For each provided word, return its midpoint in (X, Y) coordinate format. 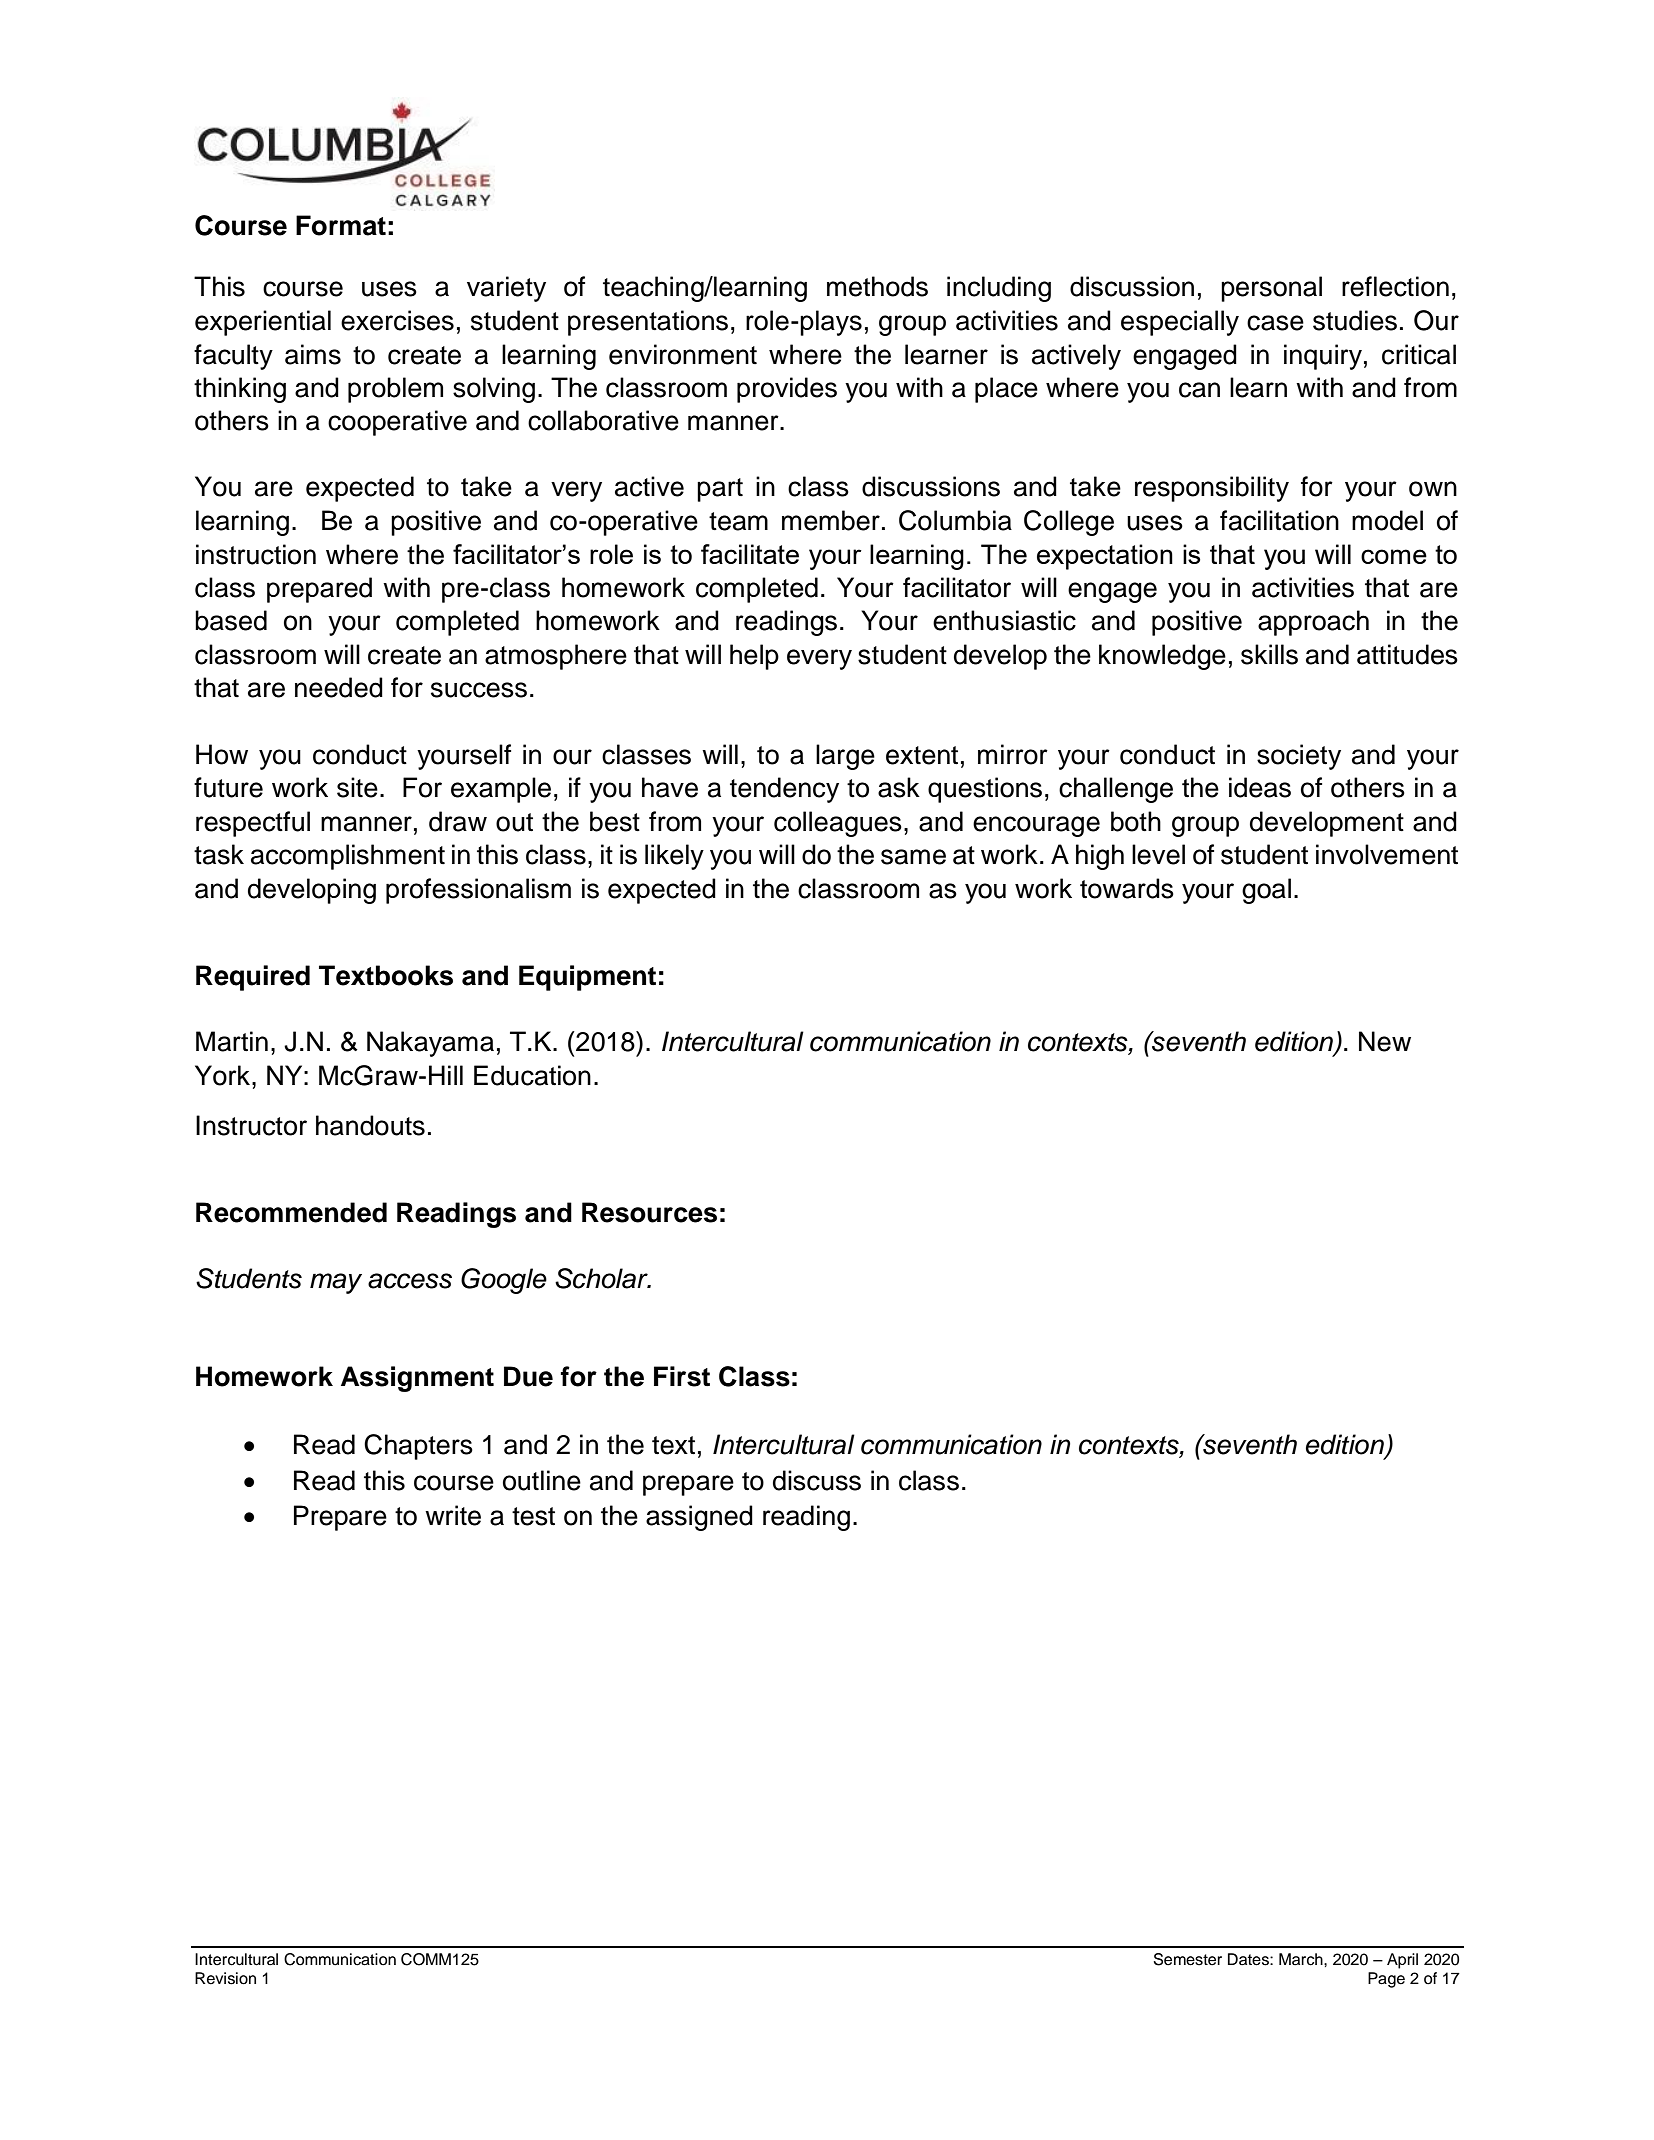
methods (877, 286)
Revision (225, 1978)
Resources (649, 1212)
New (1385, 1041)
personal (1271, 289)
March (1302, 1959)
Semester (1188, 1959)
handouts (370, 1125)
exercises (397, 320)
